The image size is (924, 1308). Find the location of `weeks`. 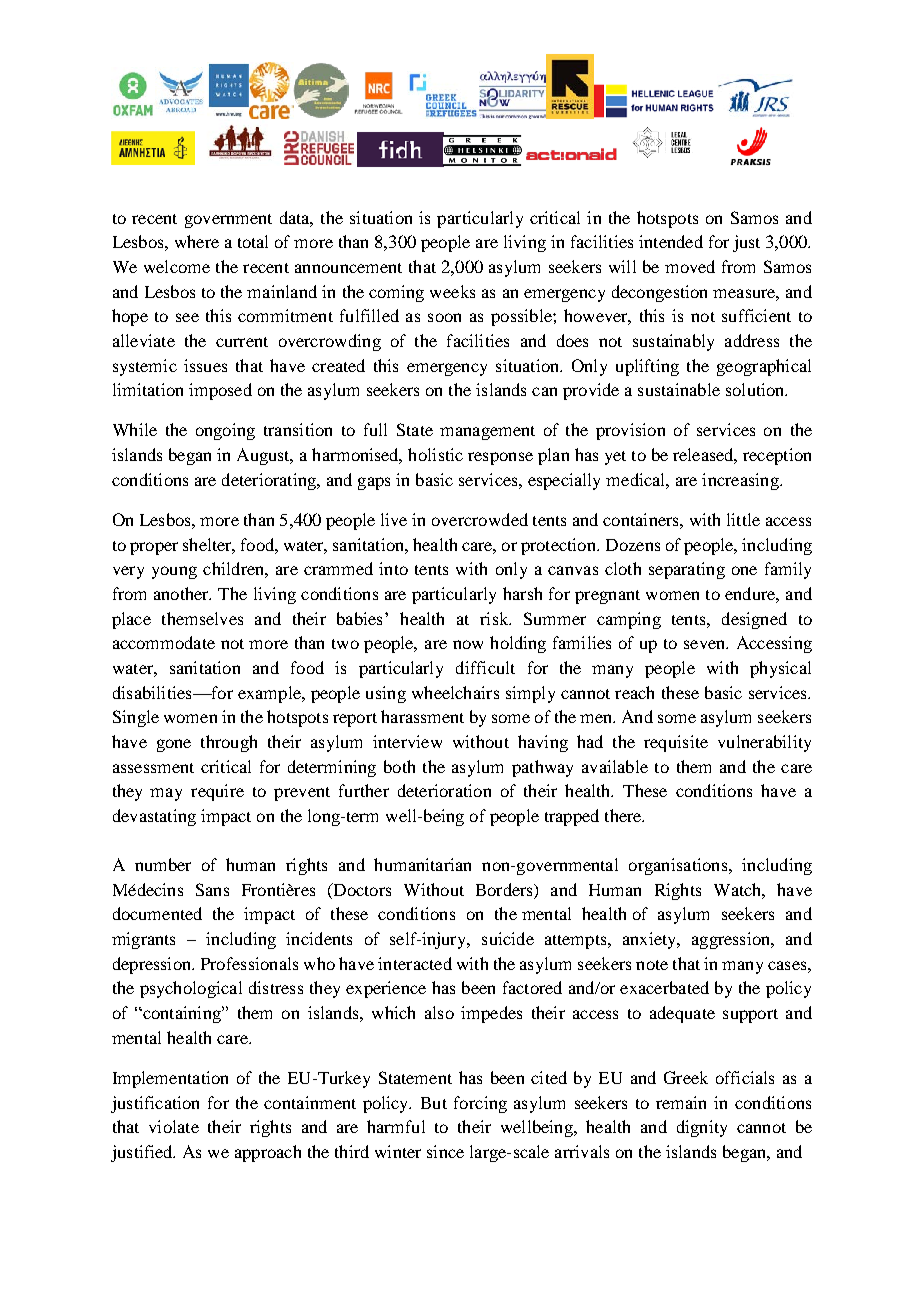

weeks is located at coordinates (452, 291).
